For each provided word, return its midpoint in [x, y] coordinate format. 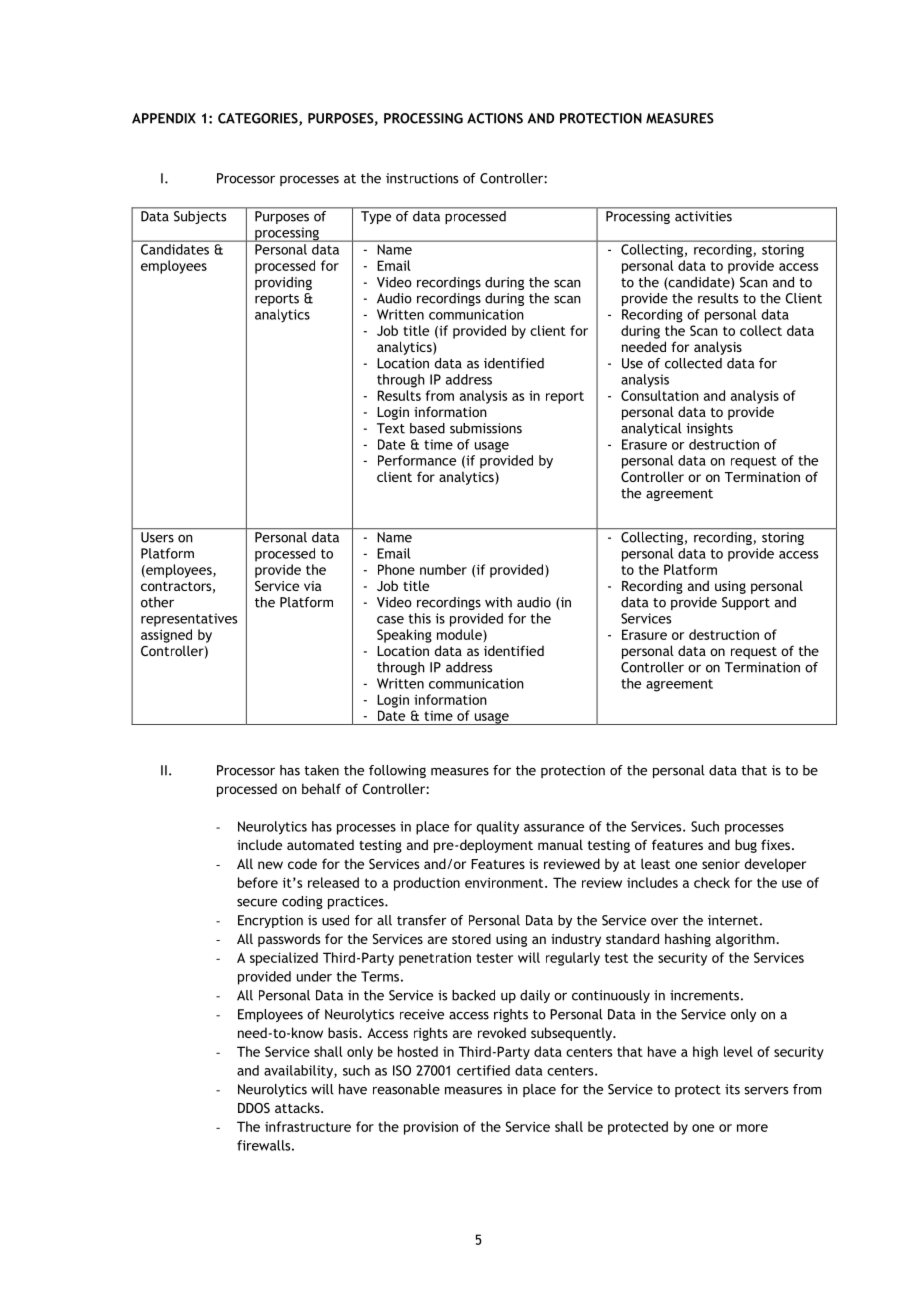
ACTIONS [495, 118]
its [732, 1089]
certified [483, 1070]
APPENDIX [164, 118]
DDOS [254, 1108]
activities [703, 216]
